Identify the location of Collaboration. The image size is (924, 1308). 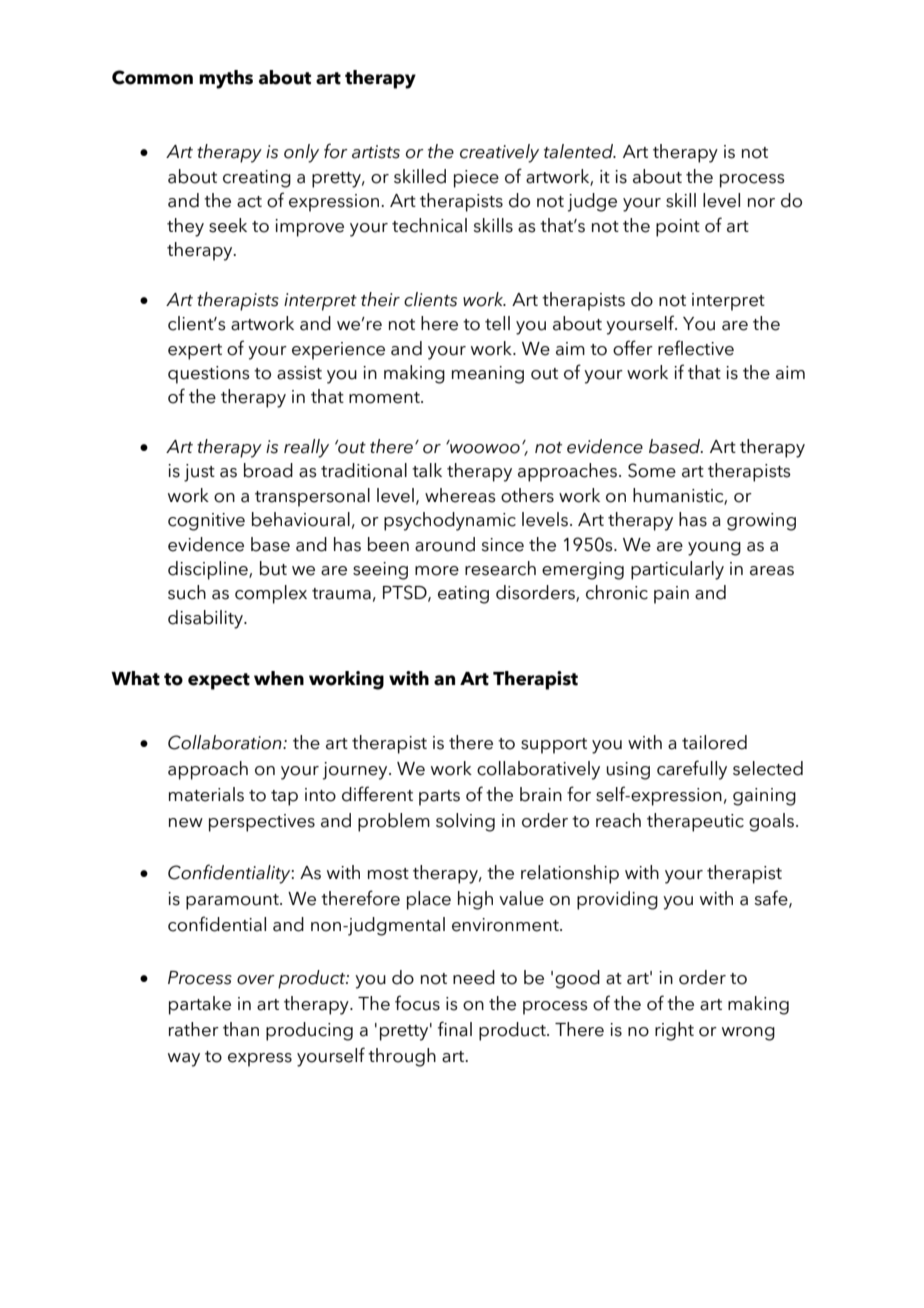
(226, 742).
